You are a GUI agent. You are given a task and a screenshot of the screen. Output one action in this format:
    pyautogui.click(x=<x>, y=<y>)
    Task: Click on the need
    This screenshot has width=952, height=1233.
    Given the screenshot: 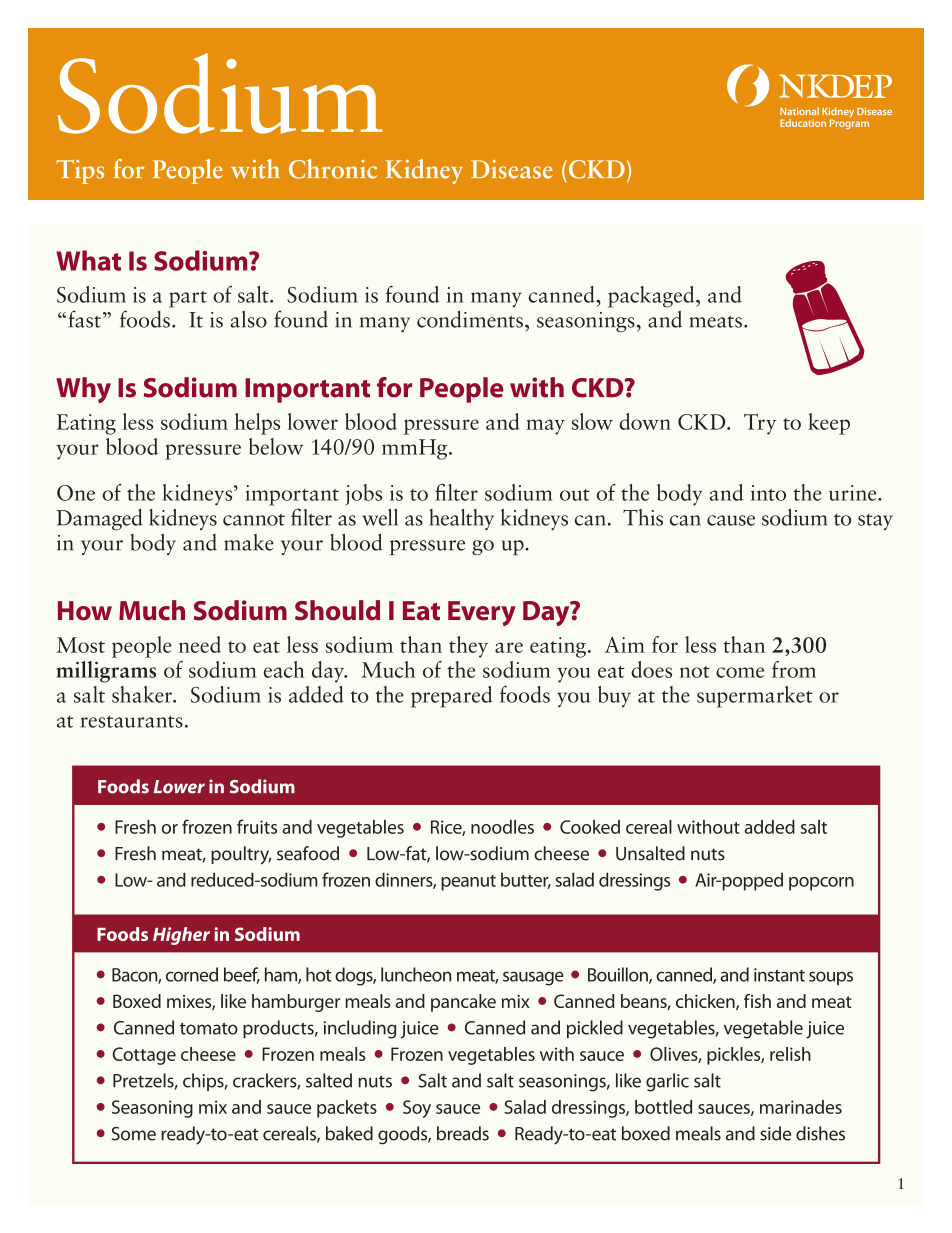 What is the action you would take?
    pyautogui.click(x=200, y=644)
